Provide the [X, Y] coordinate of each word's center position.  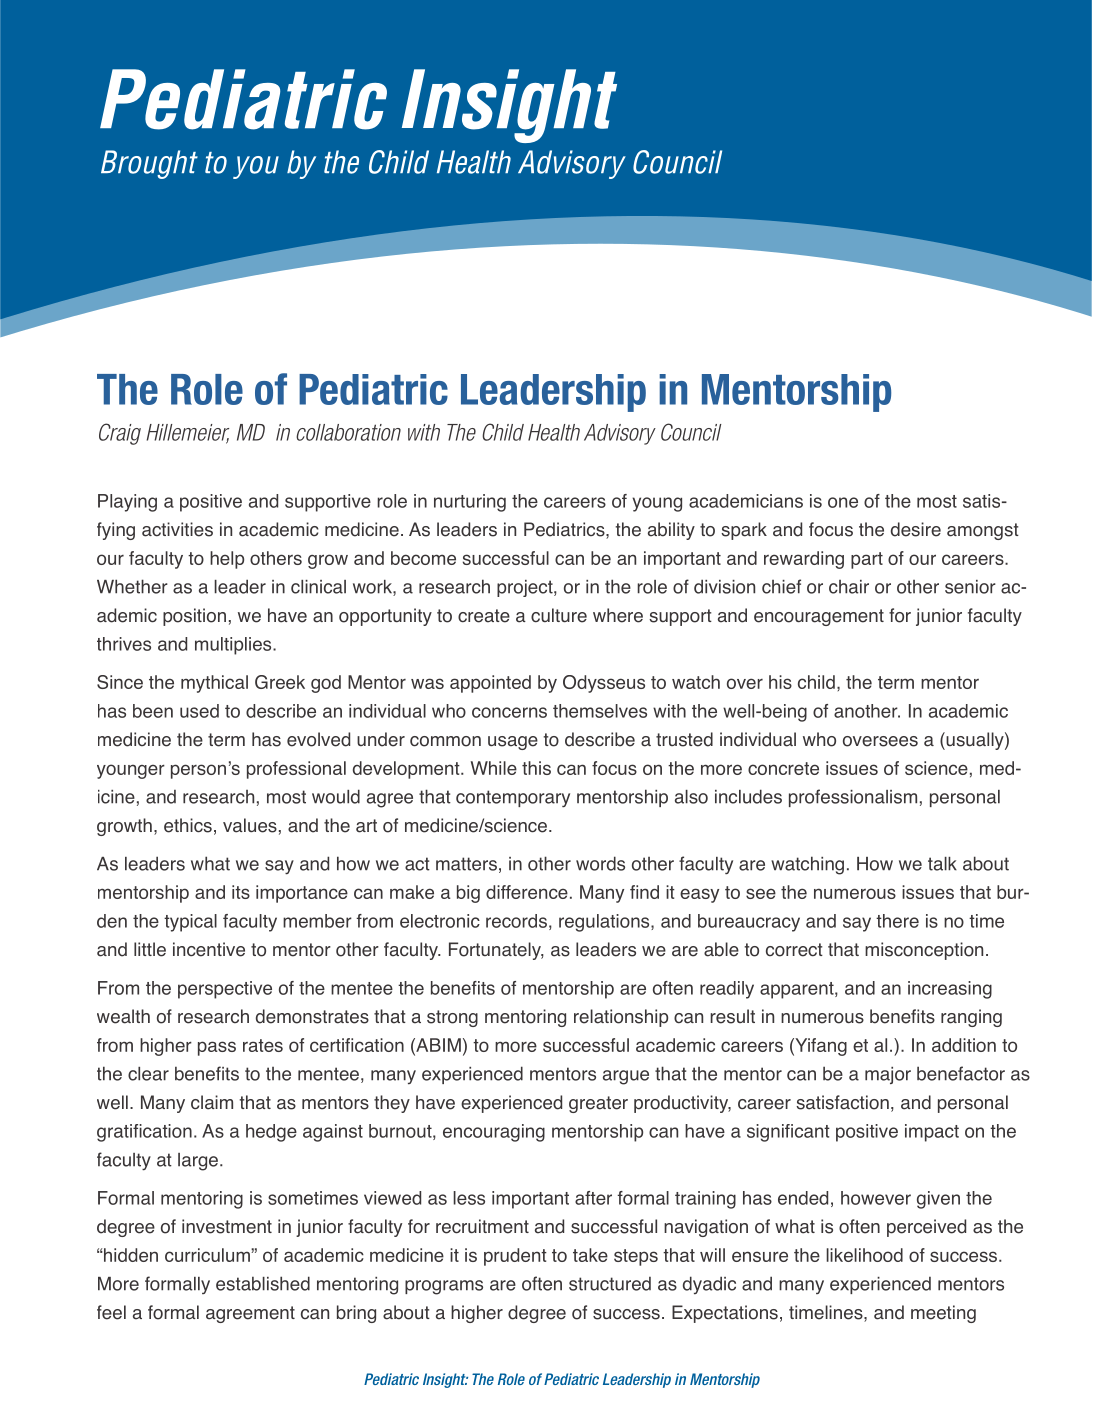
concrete [783, 768]
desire [916, 529]
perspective [225, 990]
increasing [950, 990]
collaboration [348, 432]
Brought [149, 164]
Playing [127, 503]
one [843, 502]
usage [513, 743]
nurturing [470, 503]
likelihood [864, 1255]
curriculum [208, 1255]
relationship [621, 1018]
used [199, 711]
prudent [515, 1257]
